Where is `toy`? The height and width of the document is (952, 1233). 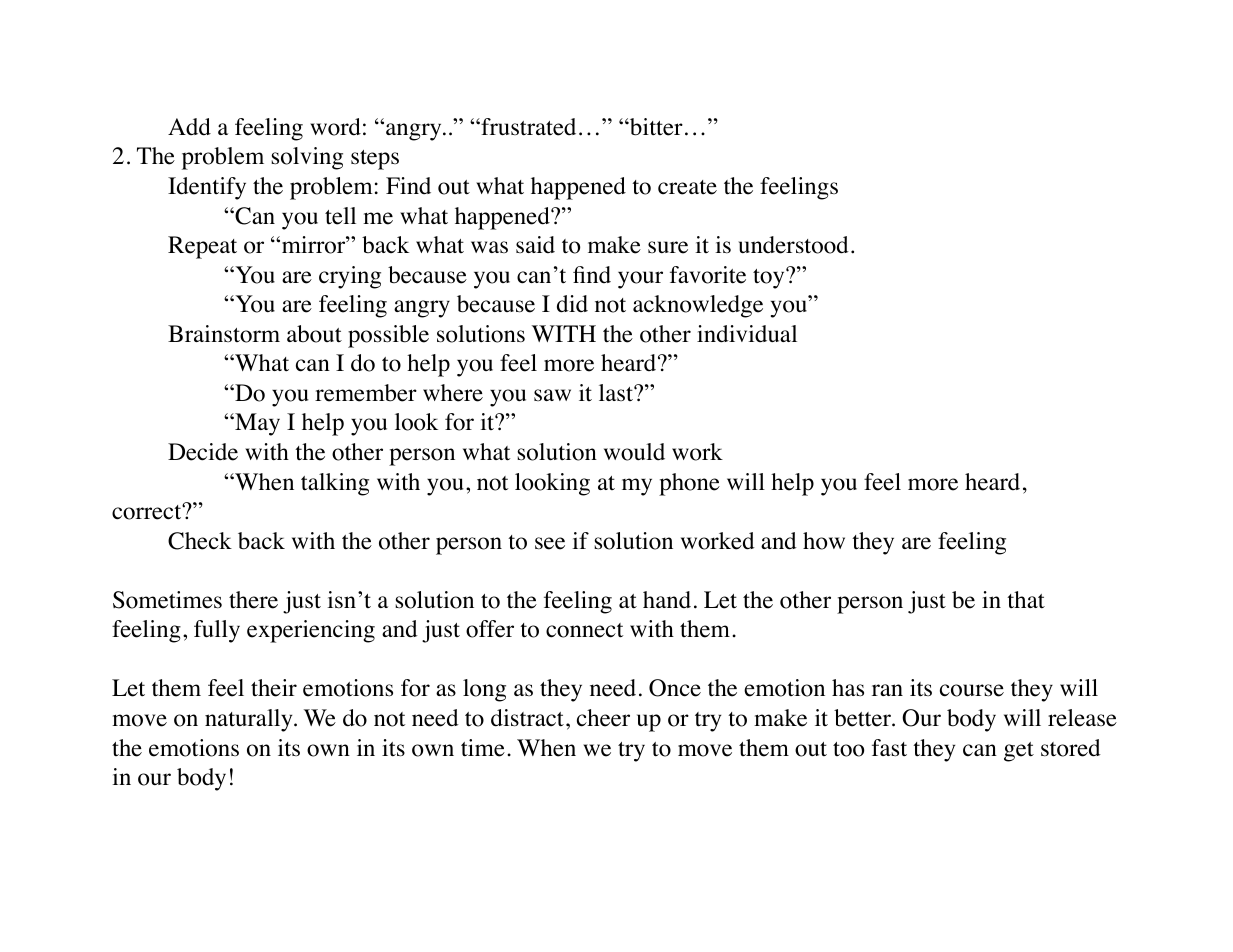 toy is located at coordinates (770, 278).
